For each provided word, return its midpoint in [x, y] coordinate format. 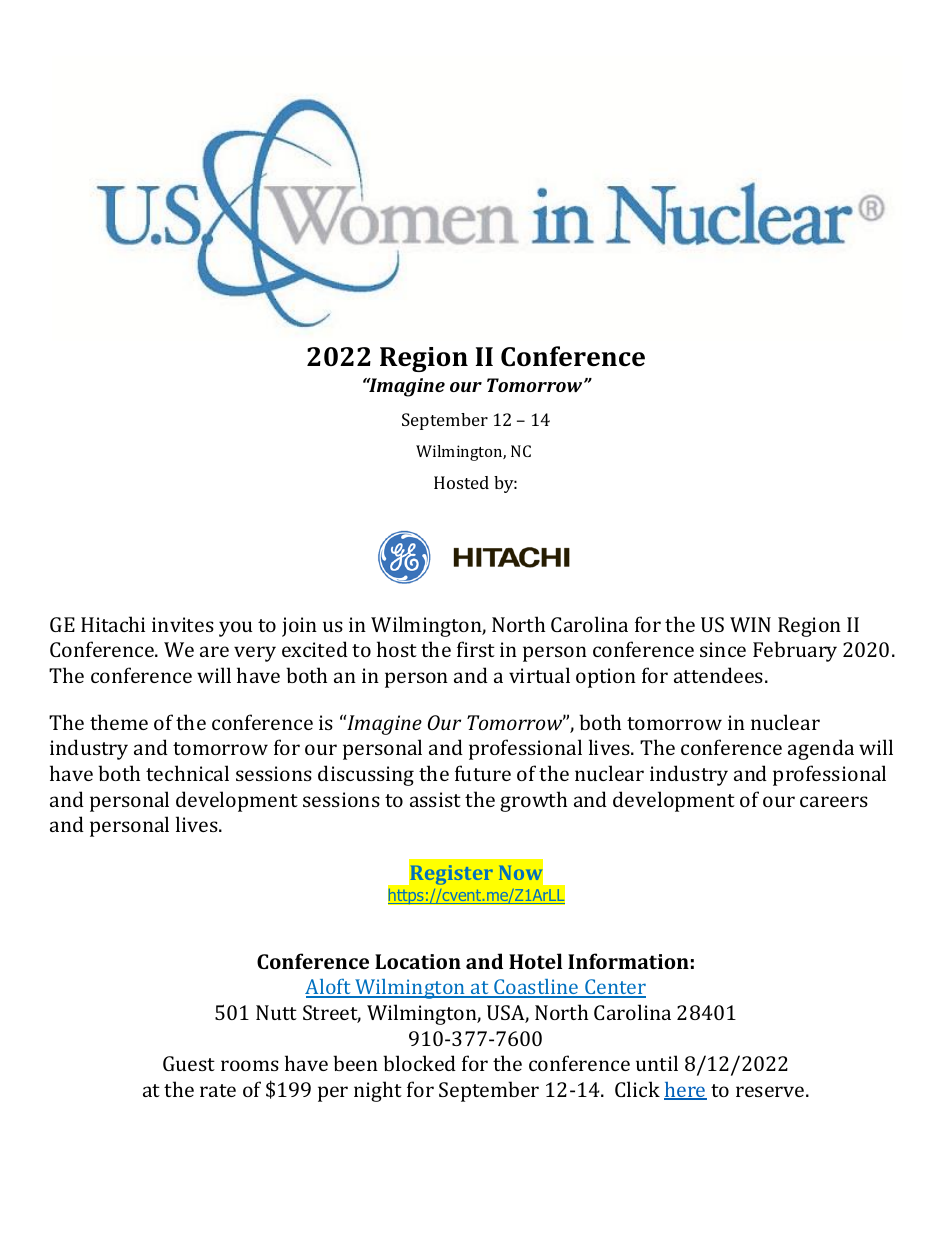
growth [533, 801]
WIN [750, 624]
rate [218, 1090]
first [476, 649]
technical [187, 773]
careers [834, 801]
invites [183, 624]
